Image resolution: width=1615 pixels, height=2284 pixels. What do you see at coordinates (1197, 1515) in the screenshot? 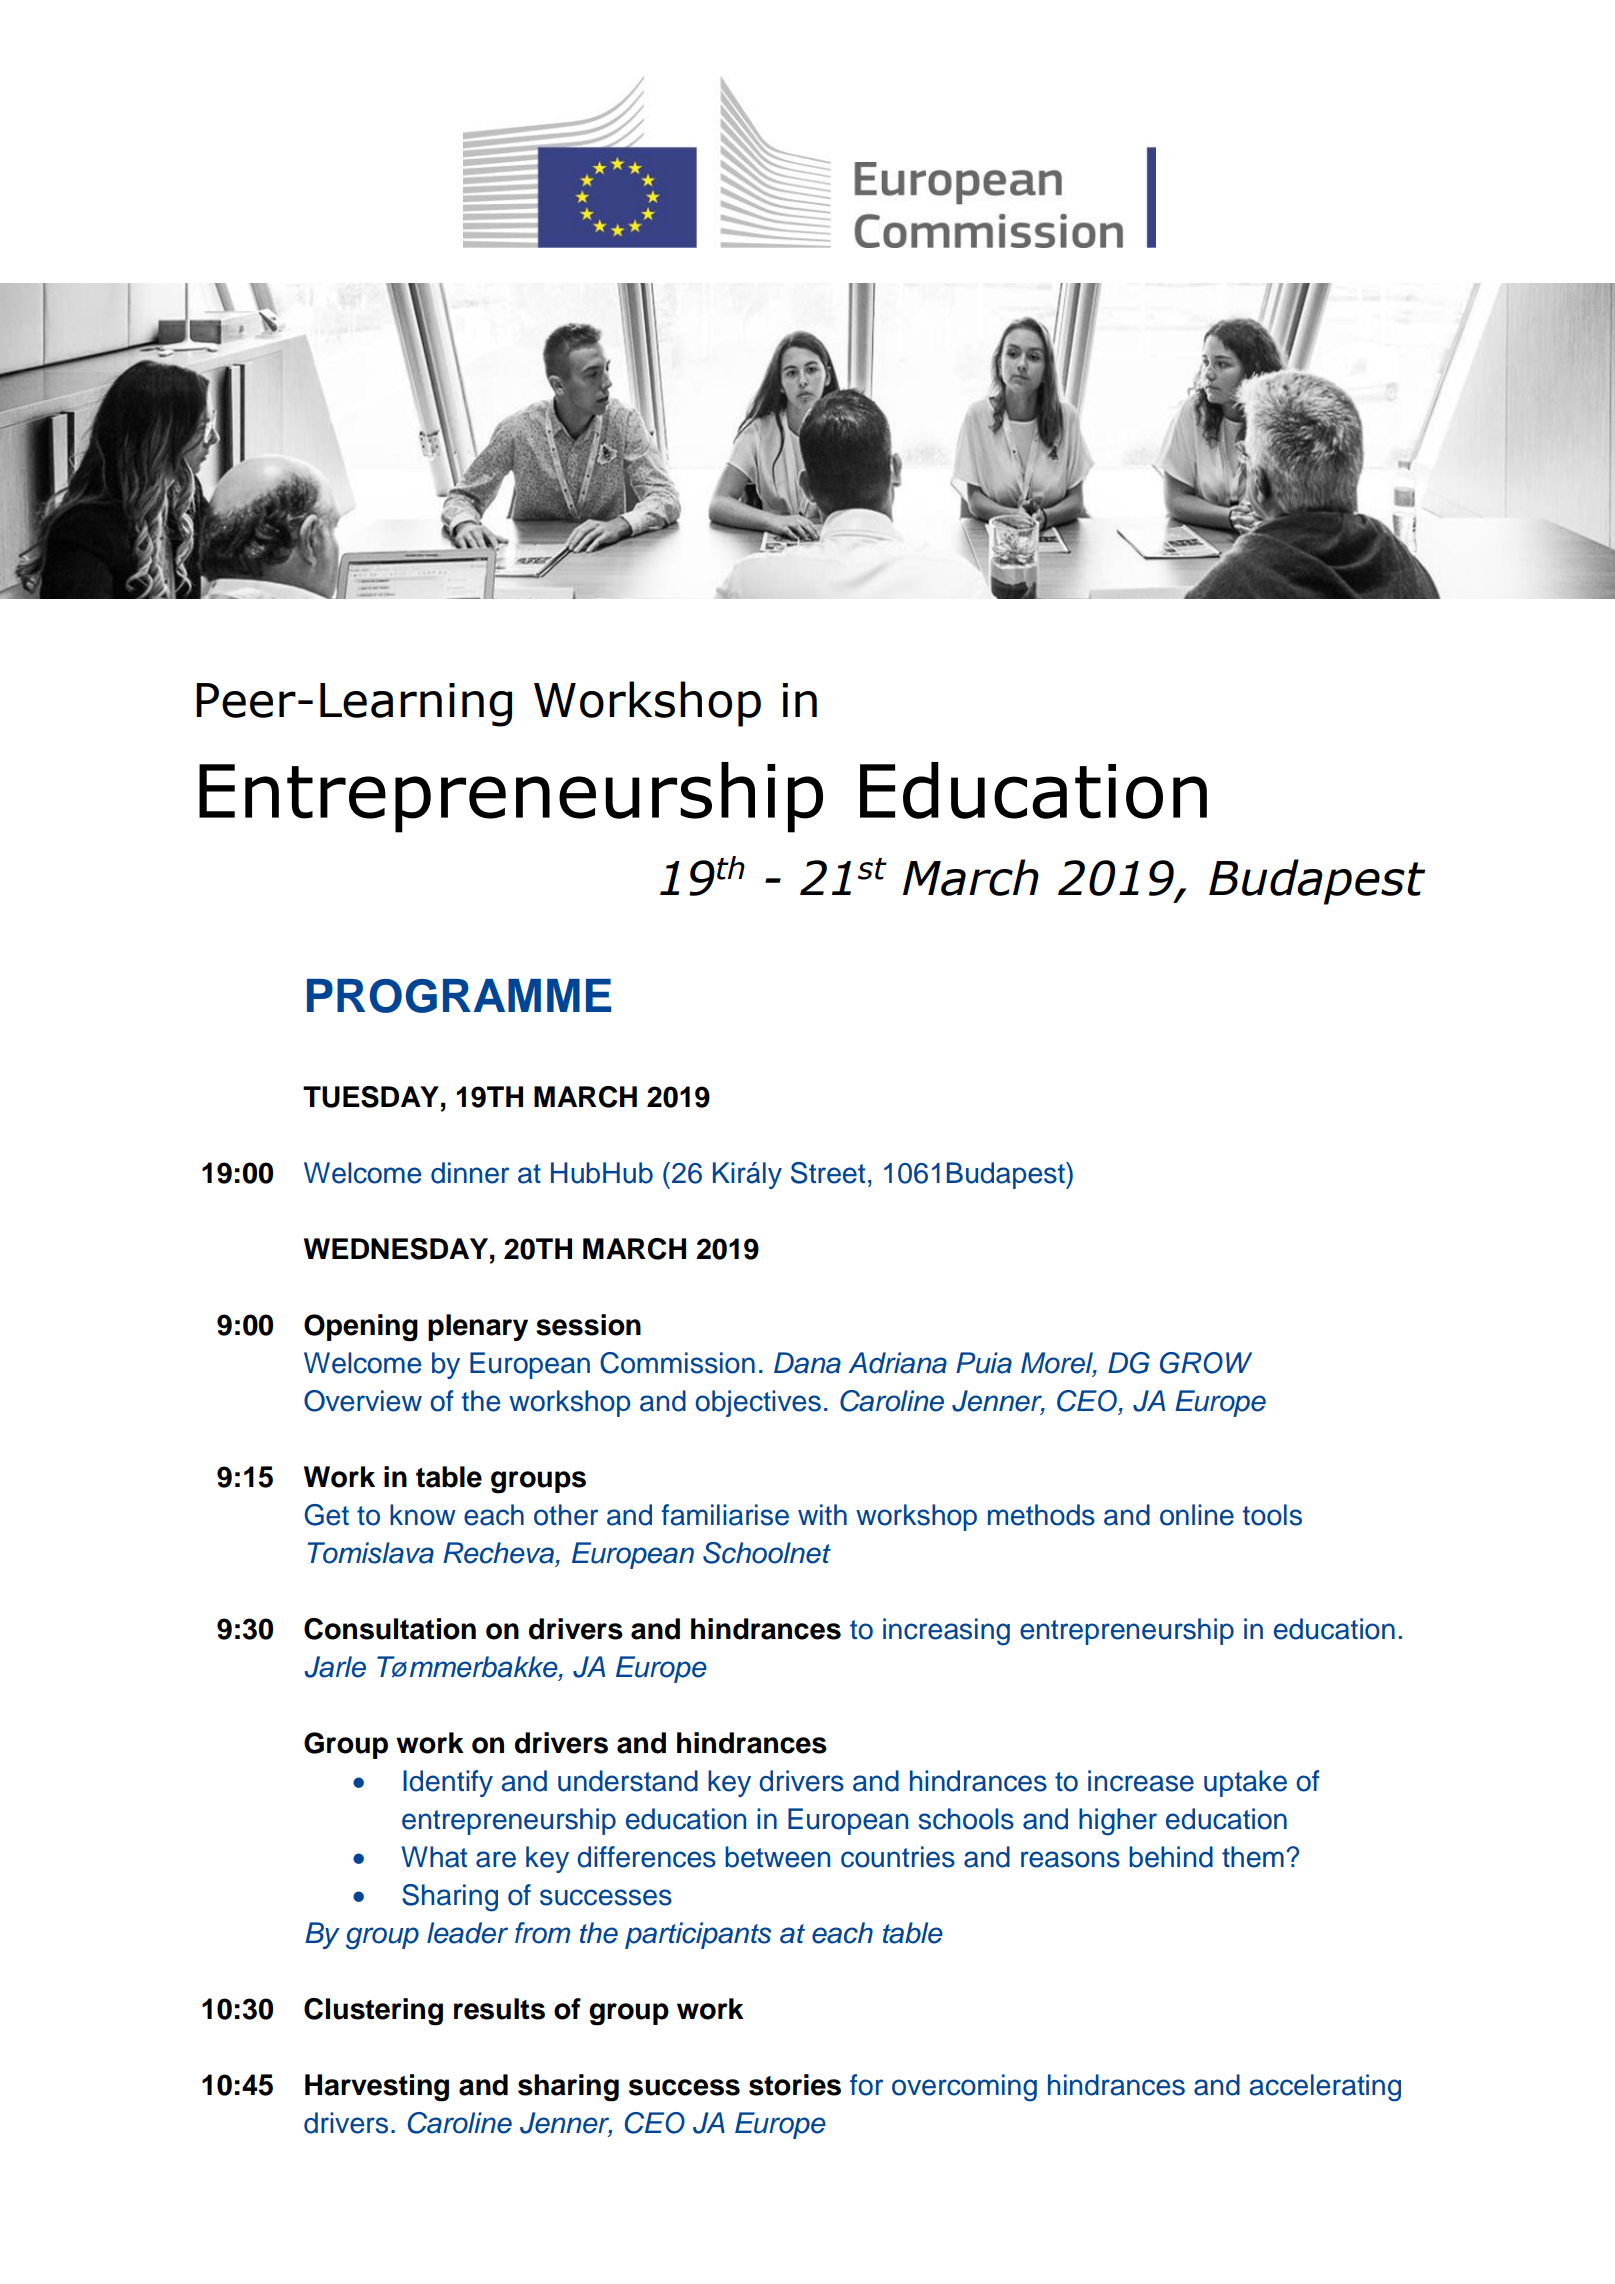
I see `online` at bounding box center [1197, 1515].
